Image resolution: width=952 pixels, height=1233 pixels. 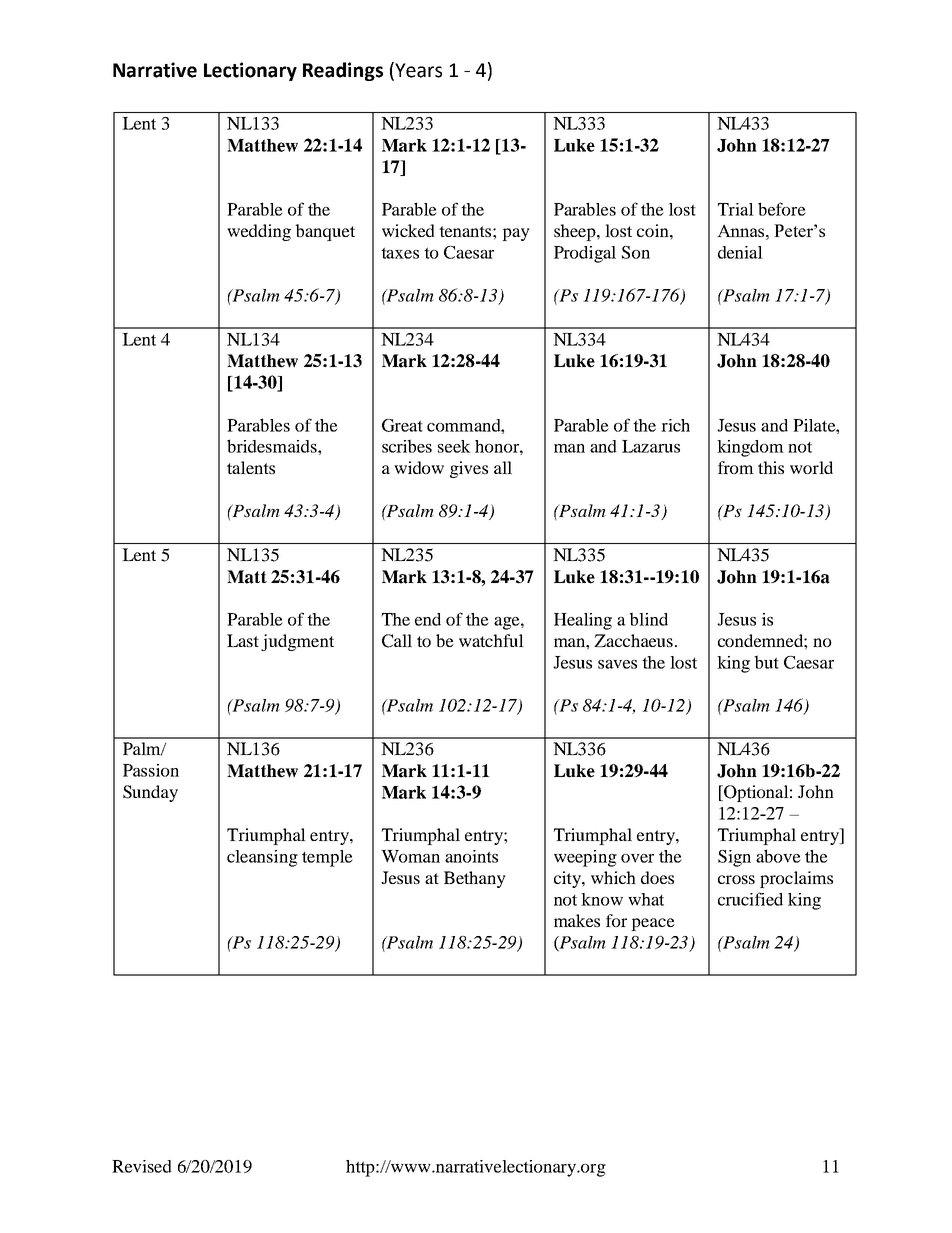 I want to click on bridesmaids, so click(x=273, y=446).
